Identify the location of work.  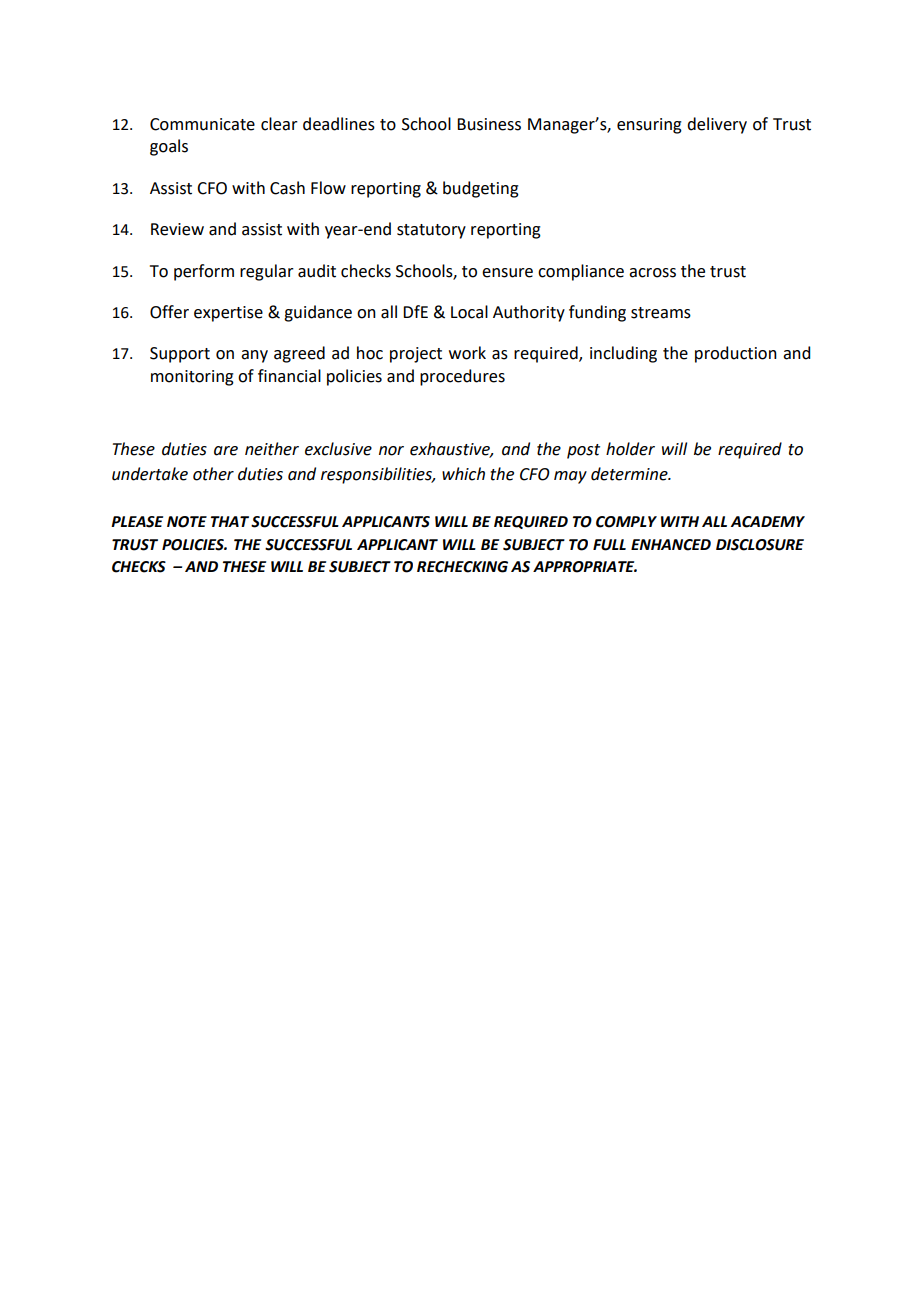
(467, 353).
